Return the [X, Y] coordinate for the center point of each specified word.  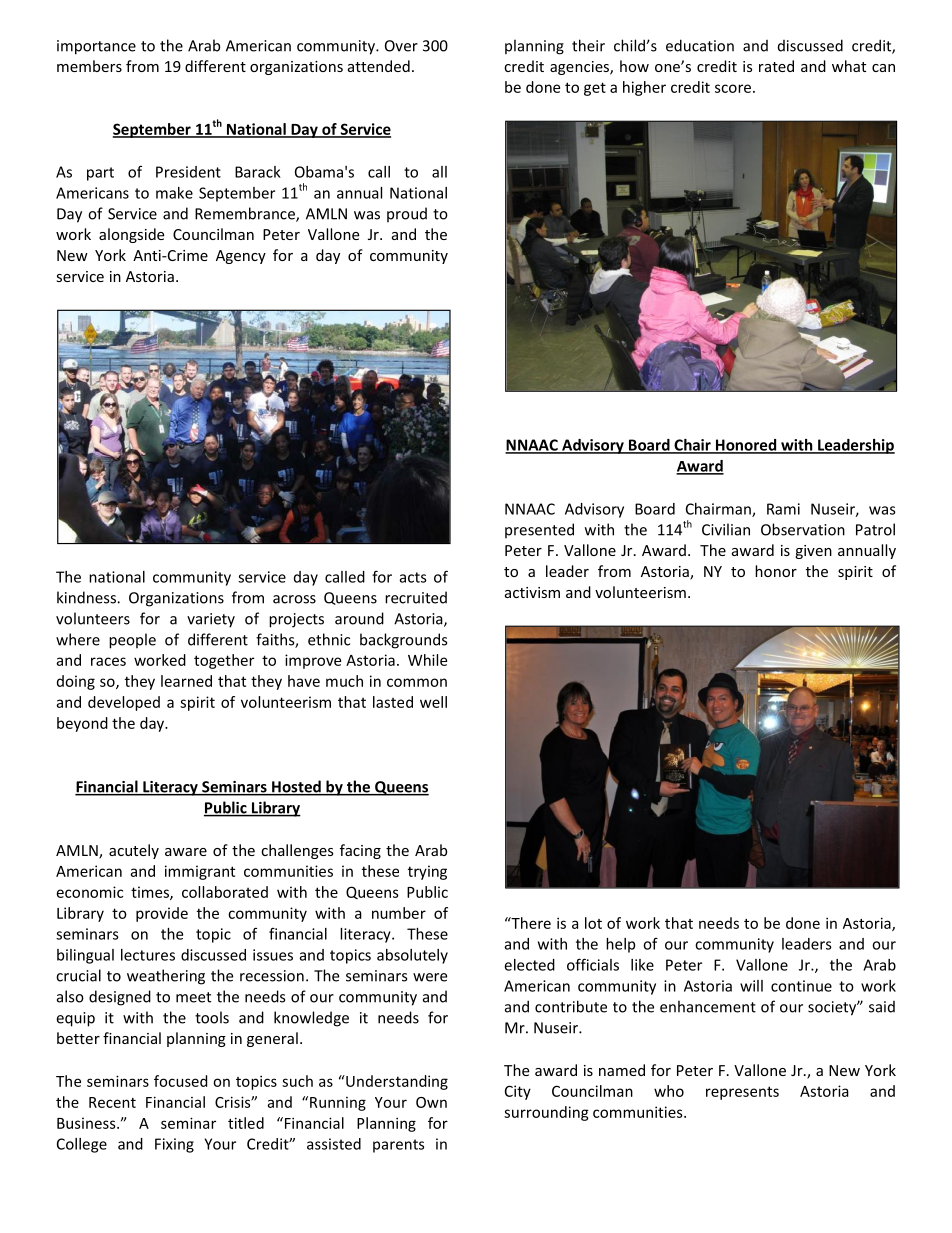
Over [401, 46]
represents [742, 1093]
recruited [416, 597]
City [518, 1092]
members [89, 66]
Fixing [174, 1145]
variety [211, 620]
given [813, 552]
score [733, 88]
